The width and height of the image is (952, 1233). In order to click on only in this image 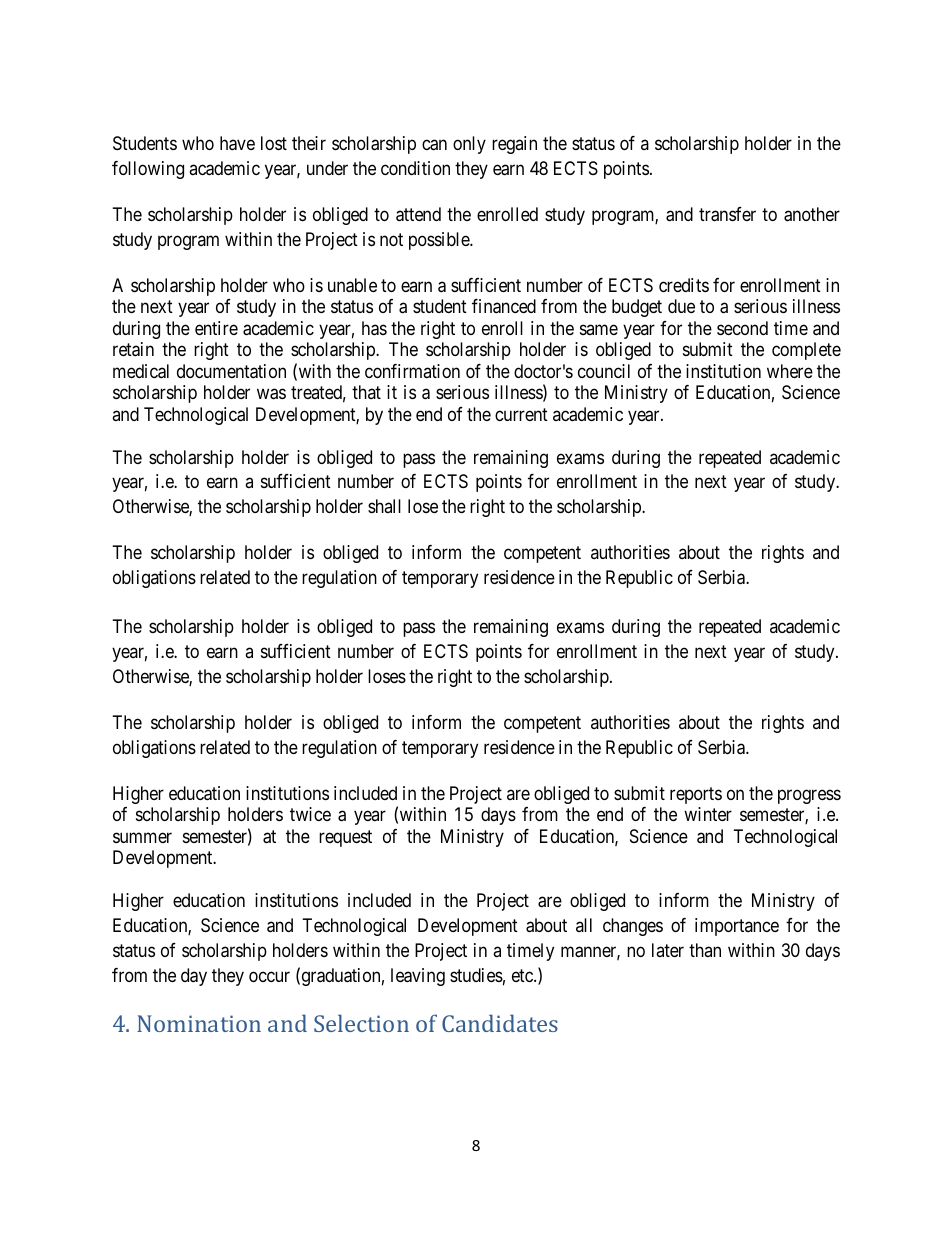, I will do `click(469, 145)`.
